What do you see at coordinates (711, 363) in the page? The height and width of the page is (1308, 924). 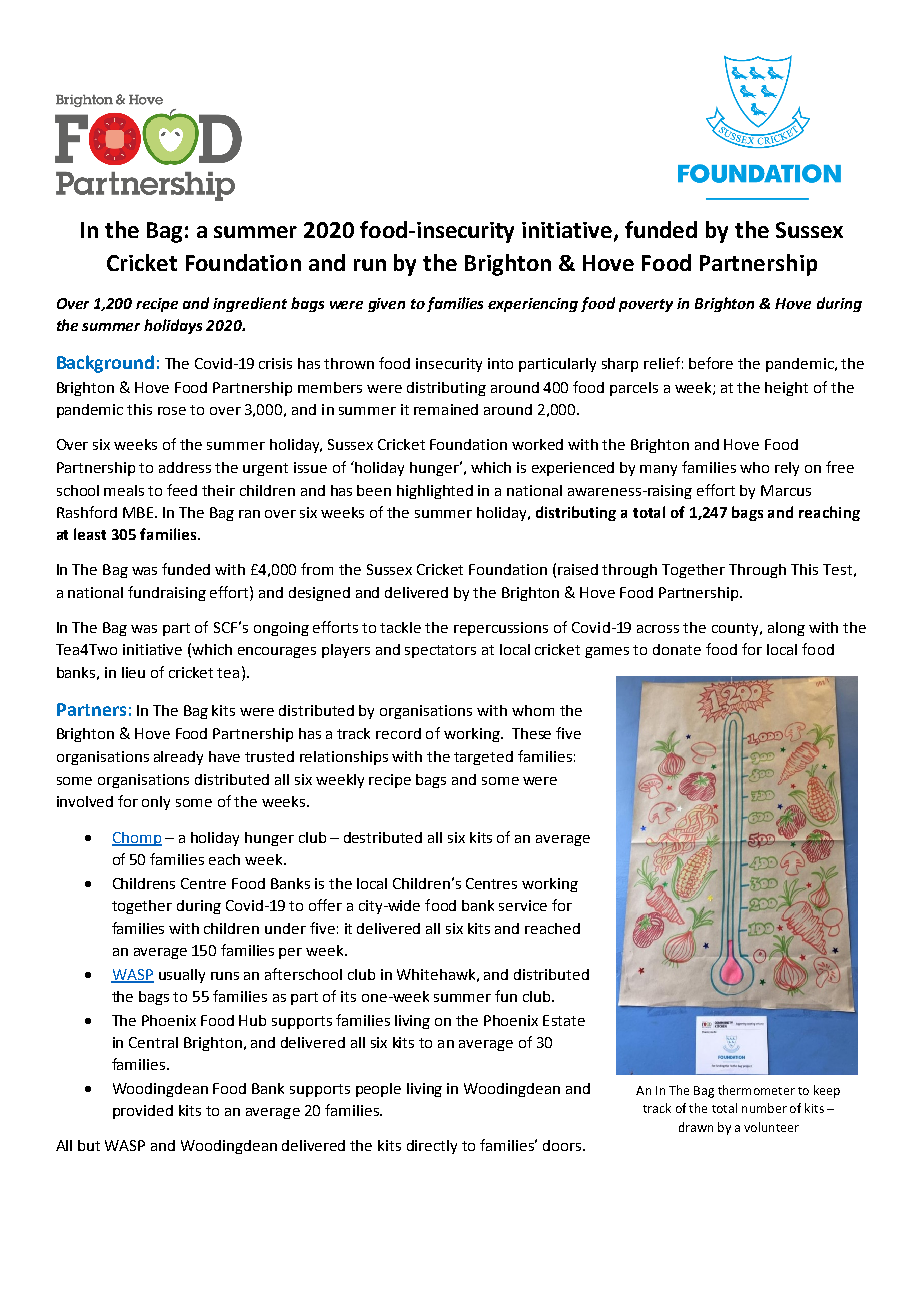 I see `before` at bounding box center [711, 363].
